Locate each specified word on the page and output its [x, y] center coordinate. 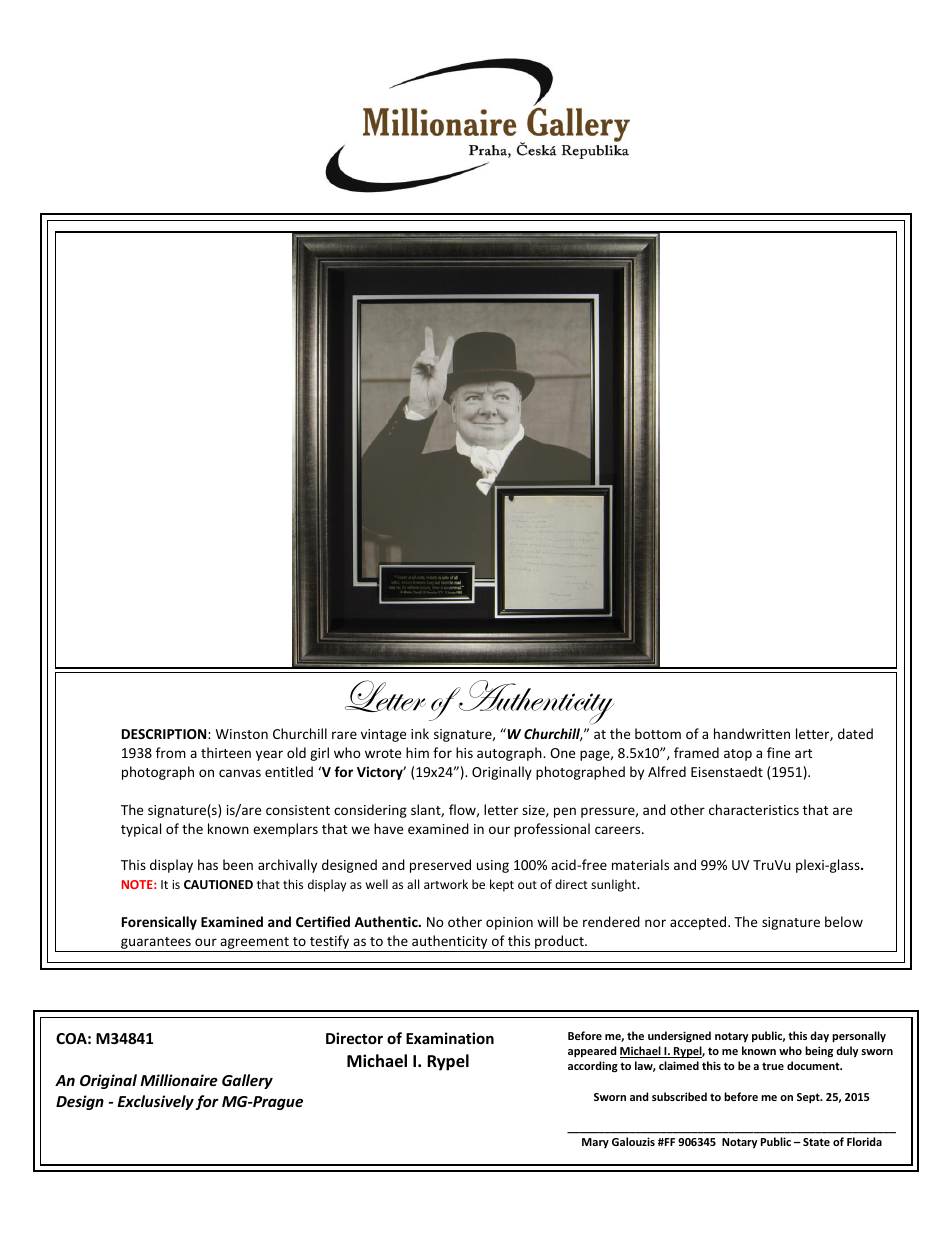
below [844, 921]
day [819, 1037]
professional [552, 830]
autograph [510, 754]
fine [778, 752]
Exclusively [156, 1102]
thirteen [226, 752]
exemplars [285, 830]
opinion [509, 923]
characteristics [754, 809]
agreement [254, 944]
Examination [450, 1038]
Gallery [247, 1081]
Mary [595, 1143]
